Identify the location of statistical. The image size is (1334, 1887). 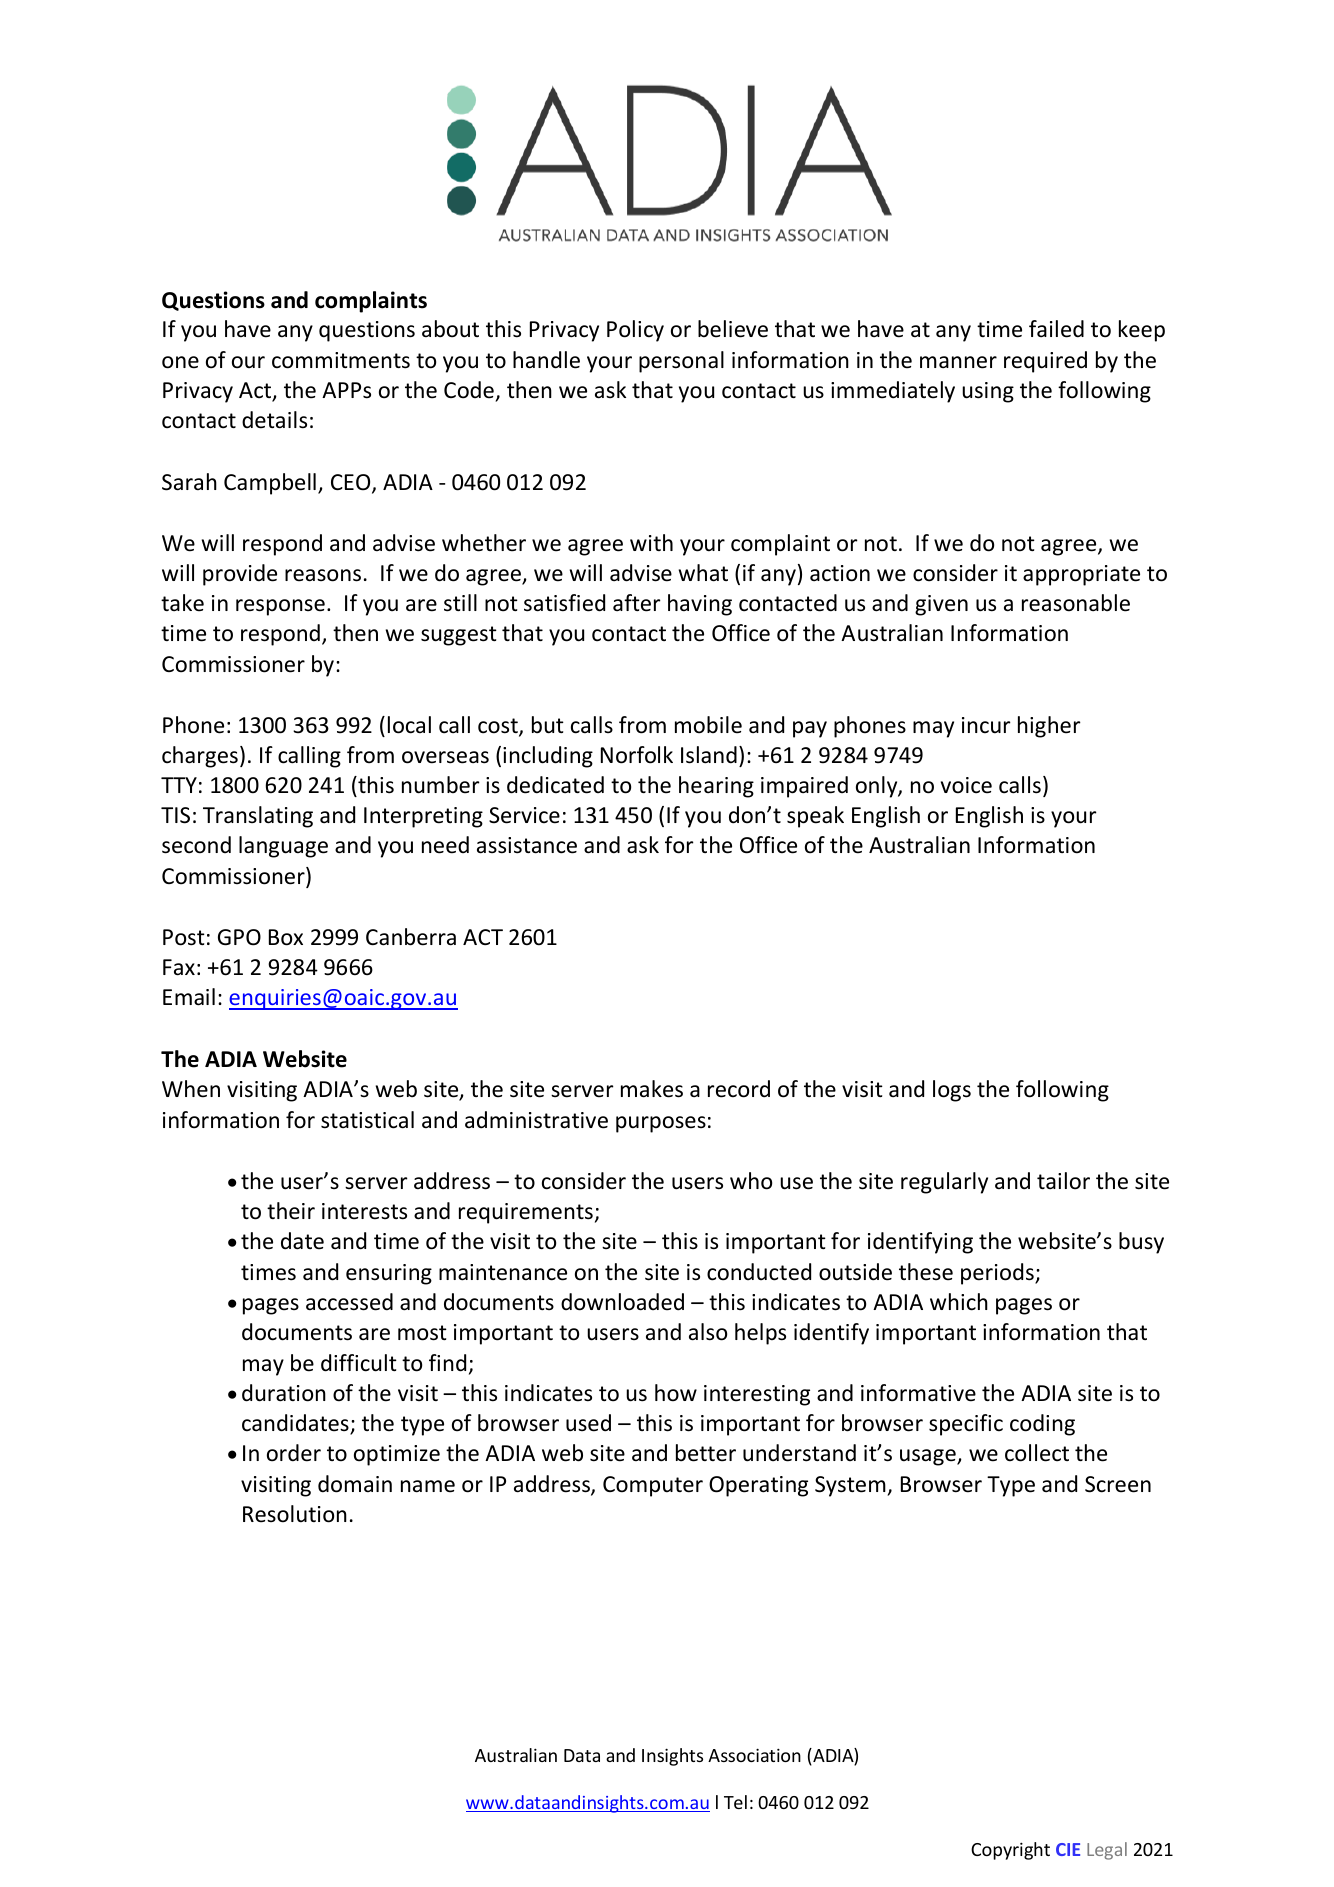
(367, 1120).
